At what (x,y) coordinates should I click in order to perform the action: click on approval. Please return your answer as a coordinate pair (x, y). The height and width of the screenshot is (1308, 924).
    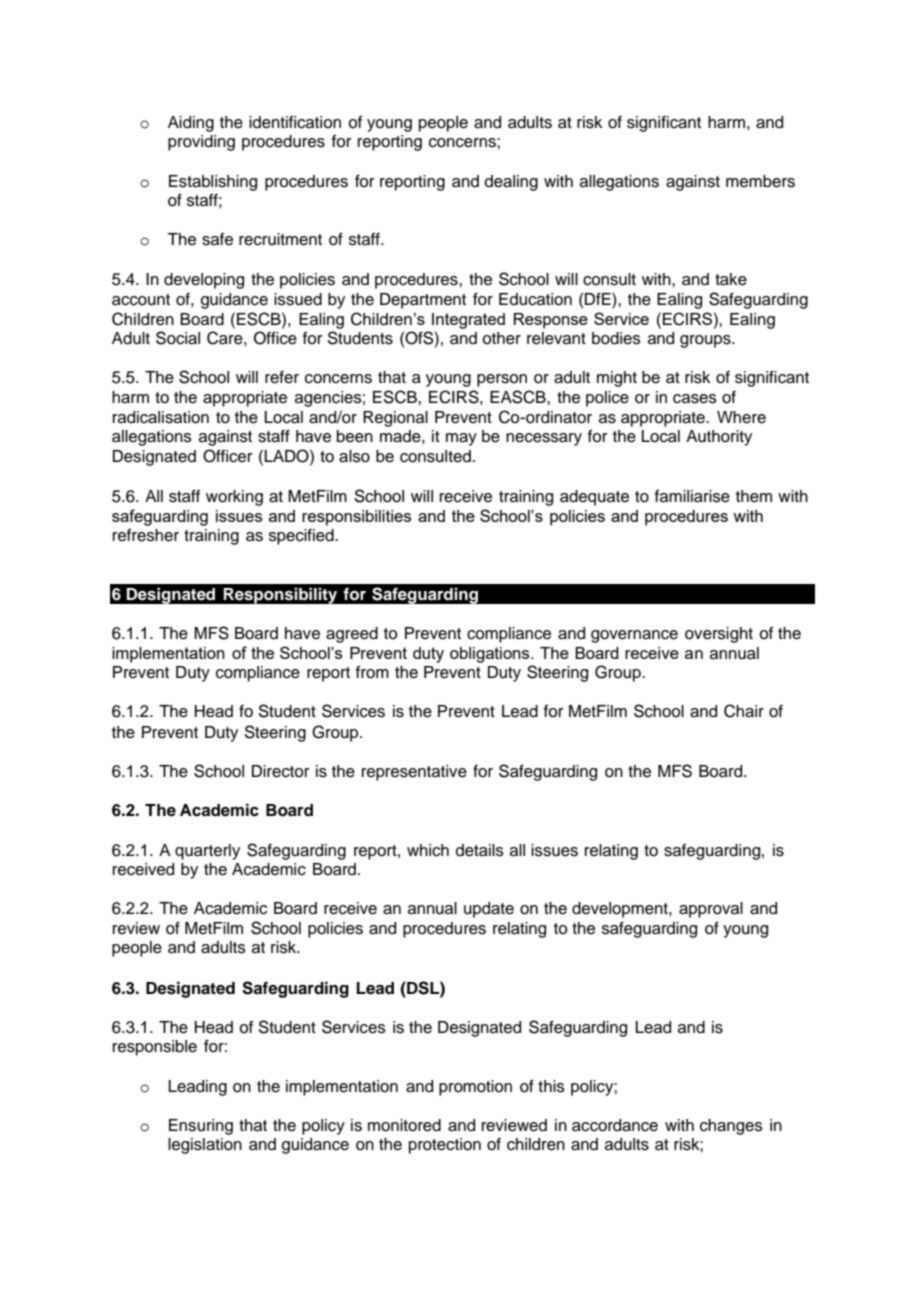
    Looking at the image, I should click on (711, 910).
